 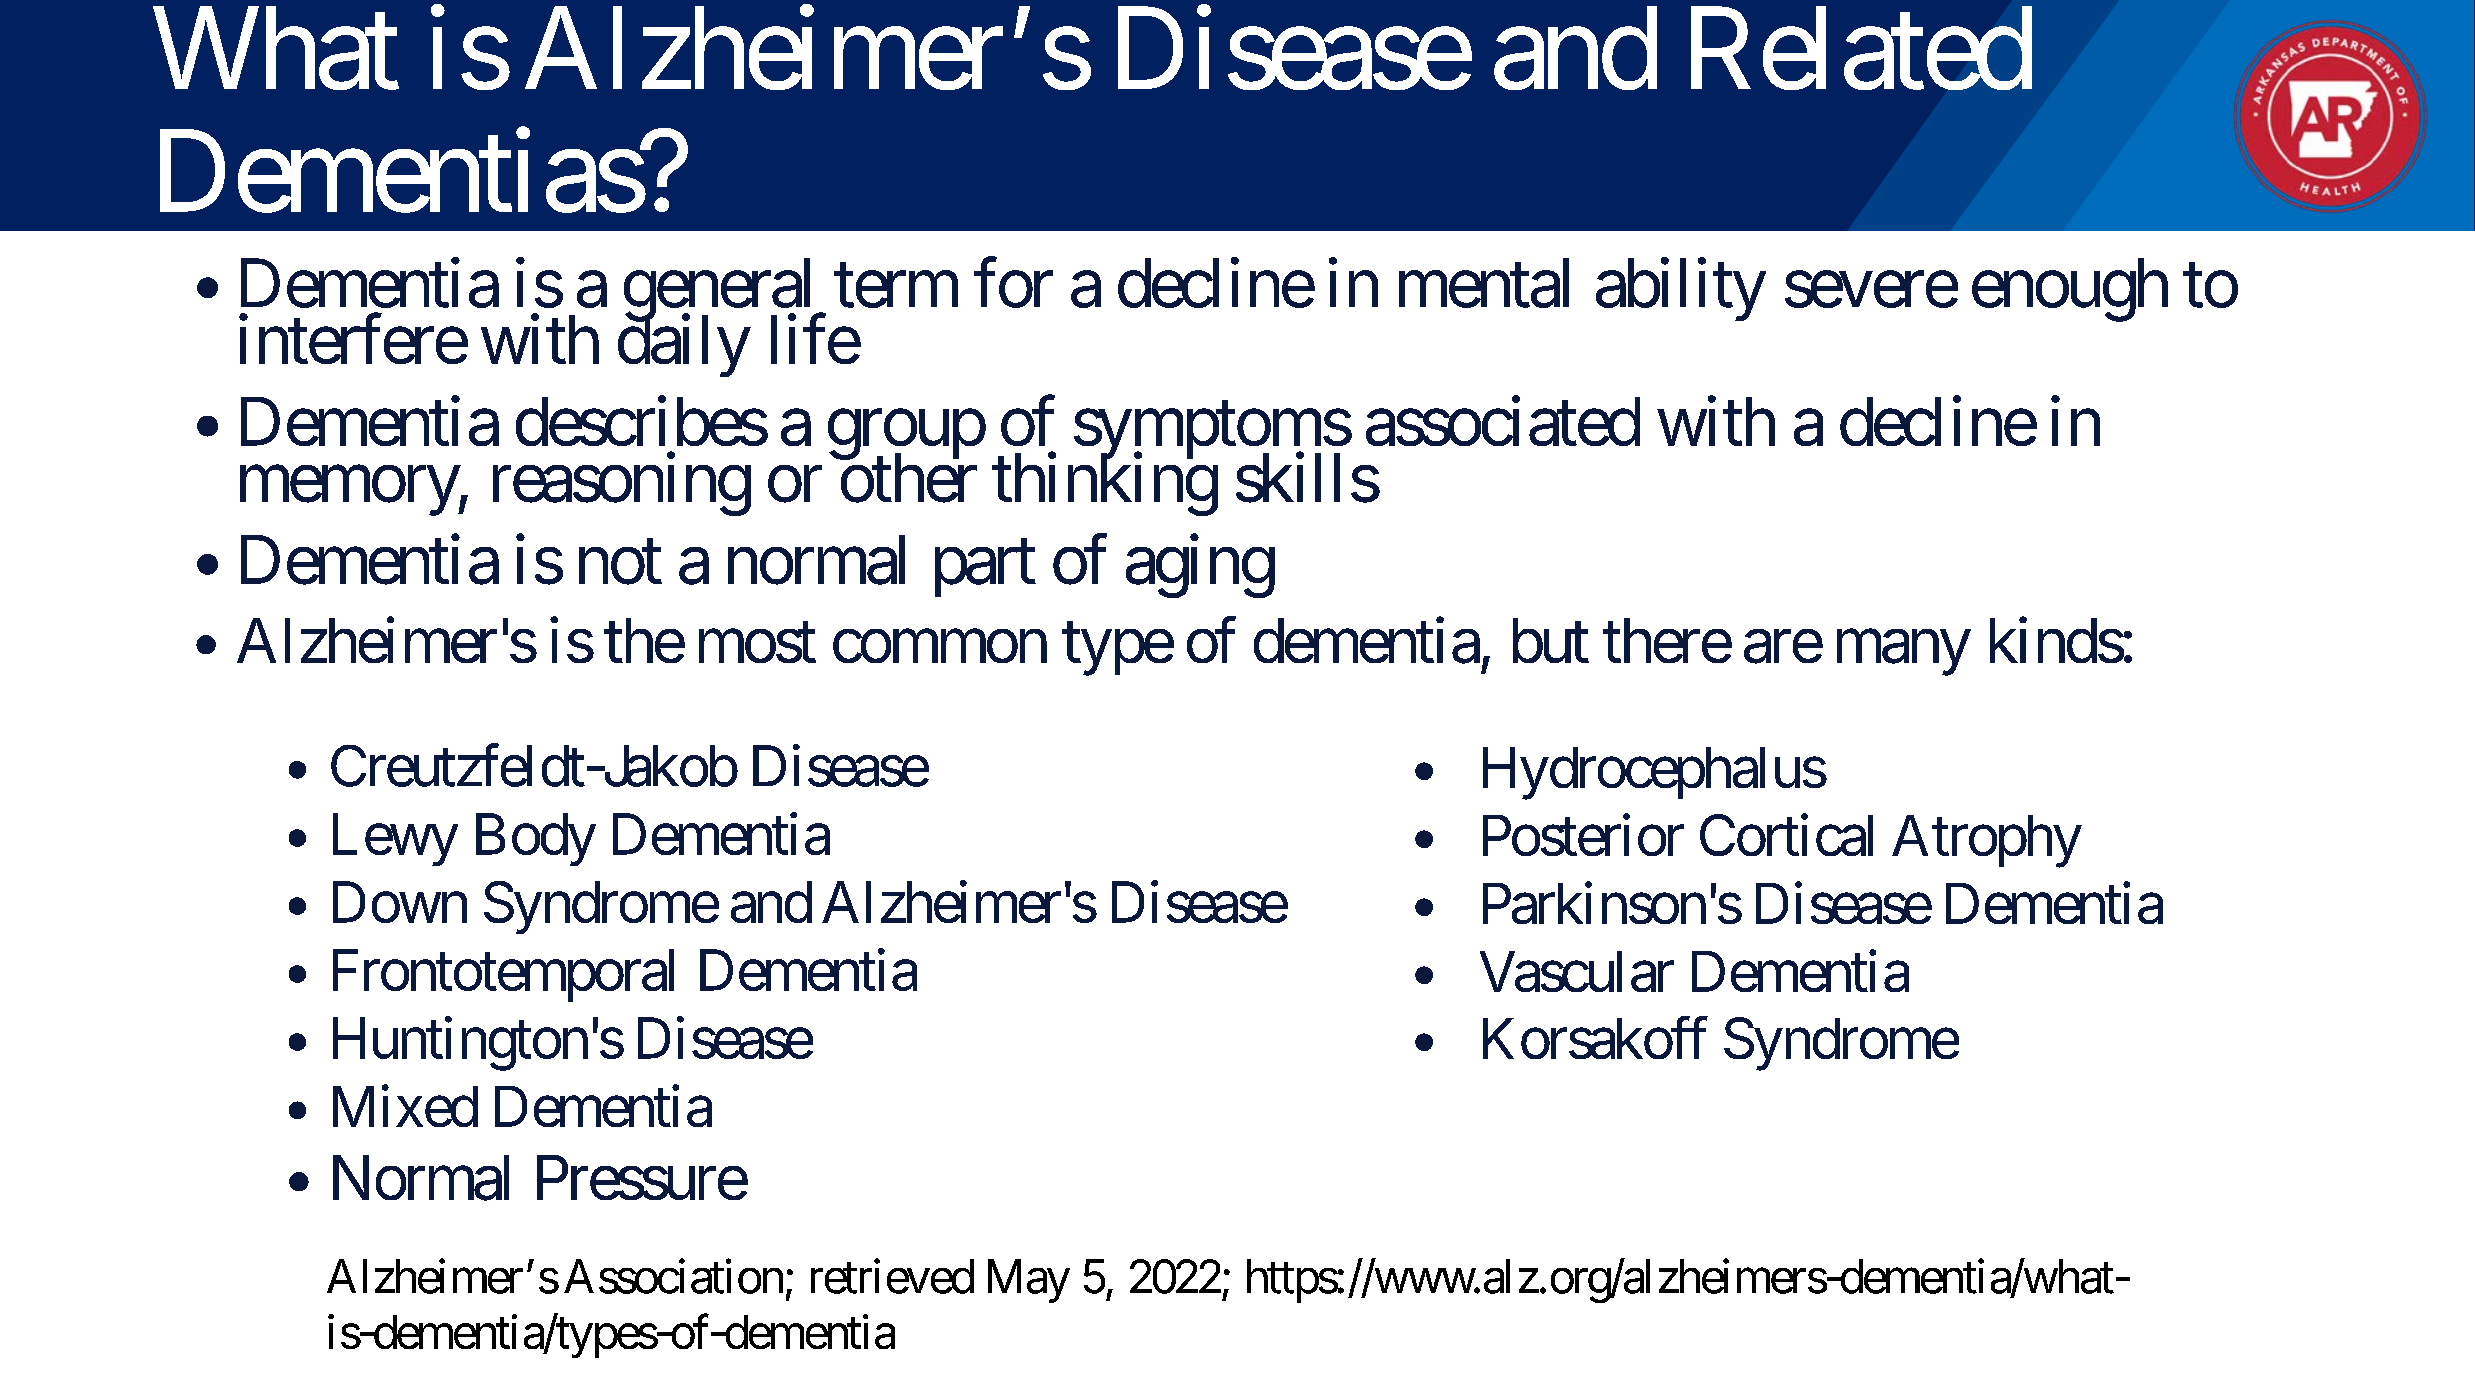 What do you see at coordinates (503, 975) in the document?
I see `Frontotemporal` at bounding box center [503, 975].
